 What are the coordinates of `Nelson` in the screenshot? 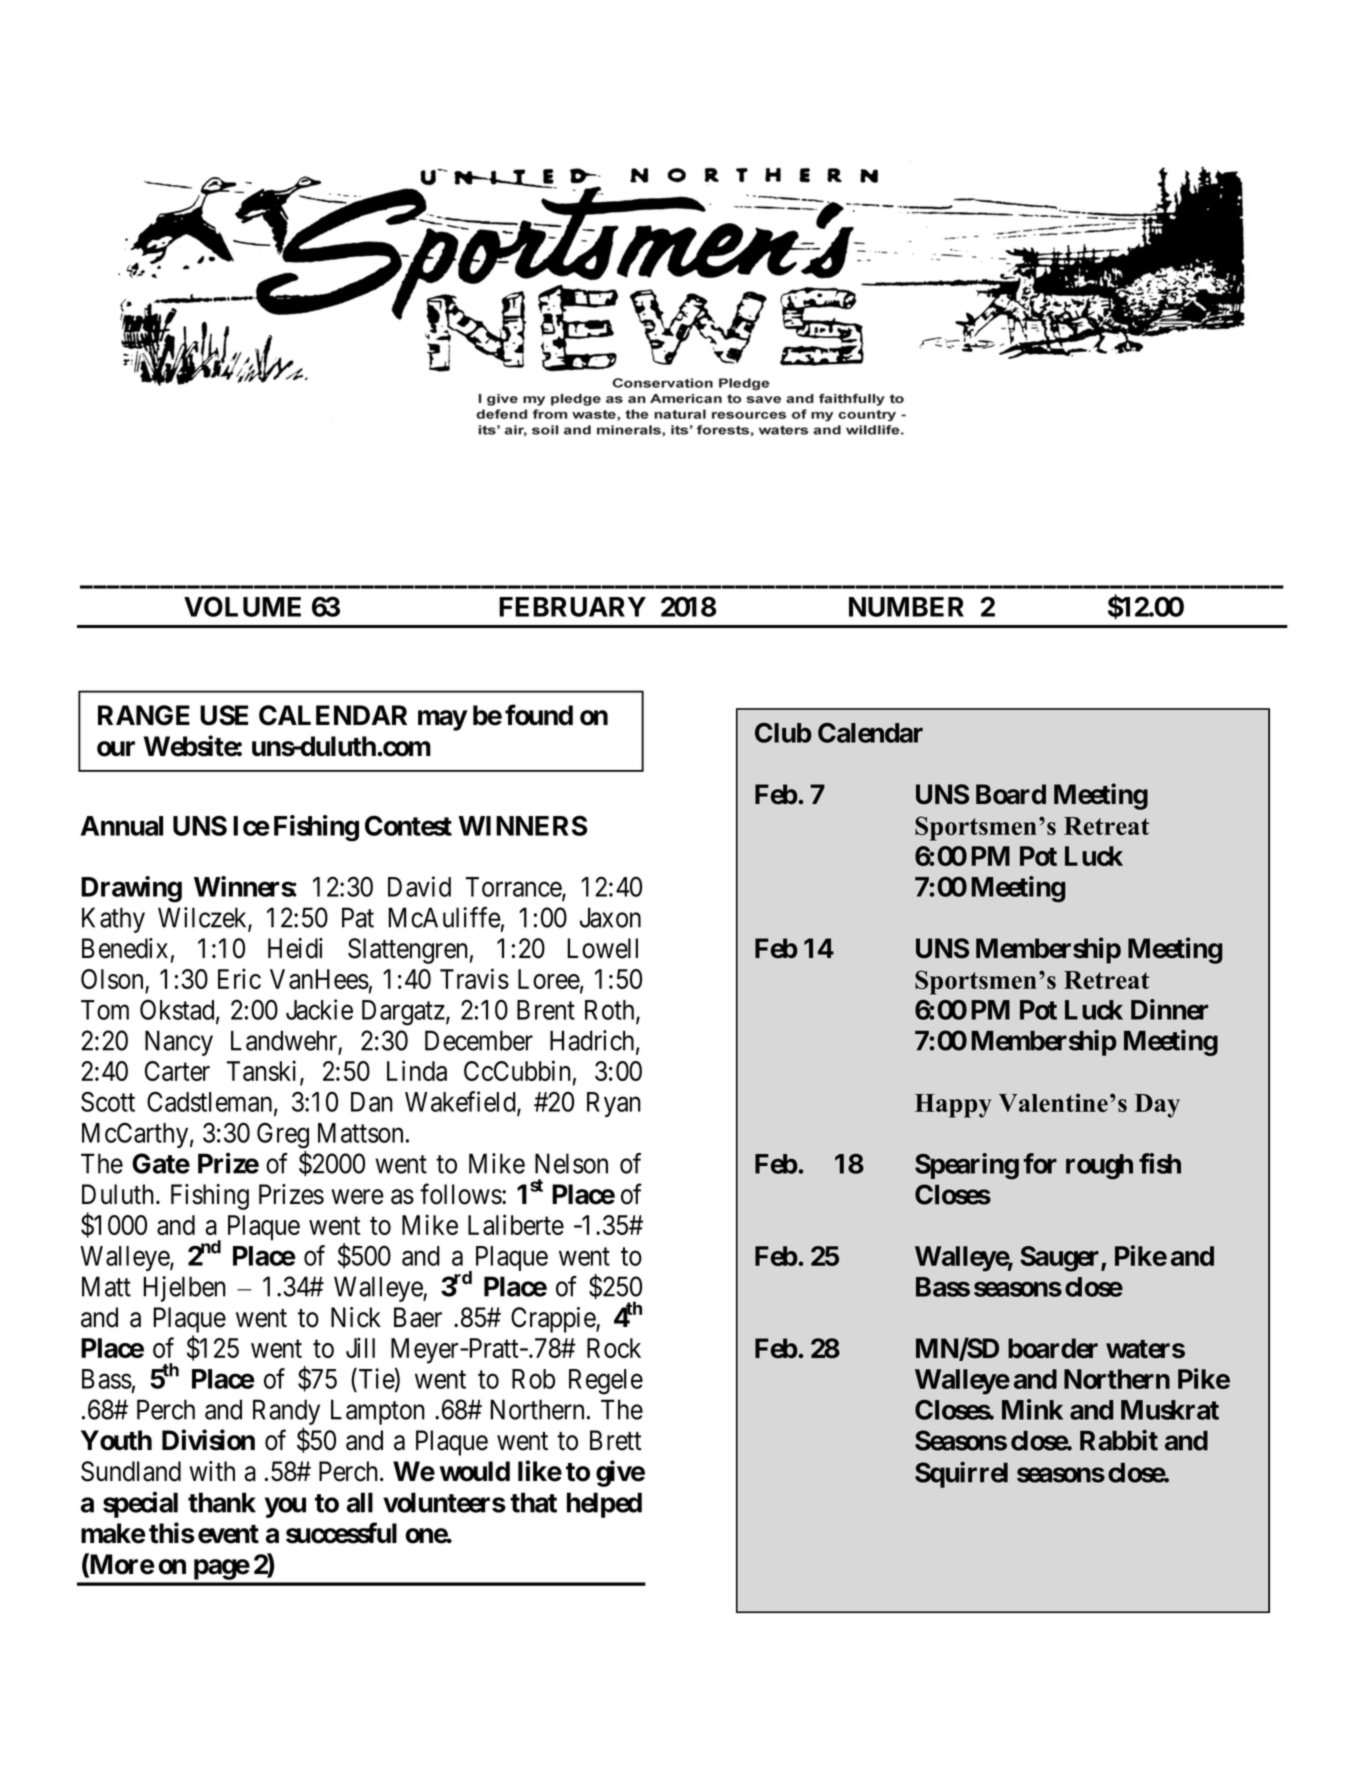 It's located at (571, 1163).
